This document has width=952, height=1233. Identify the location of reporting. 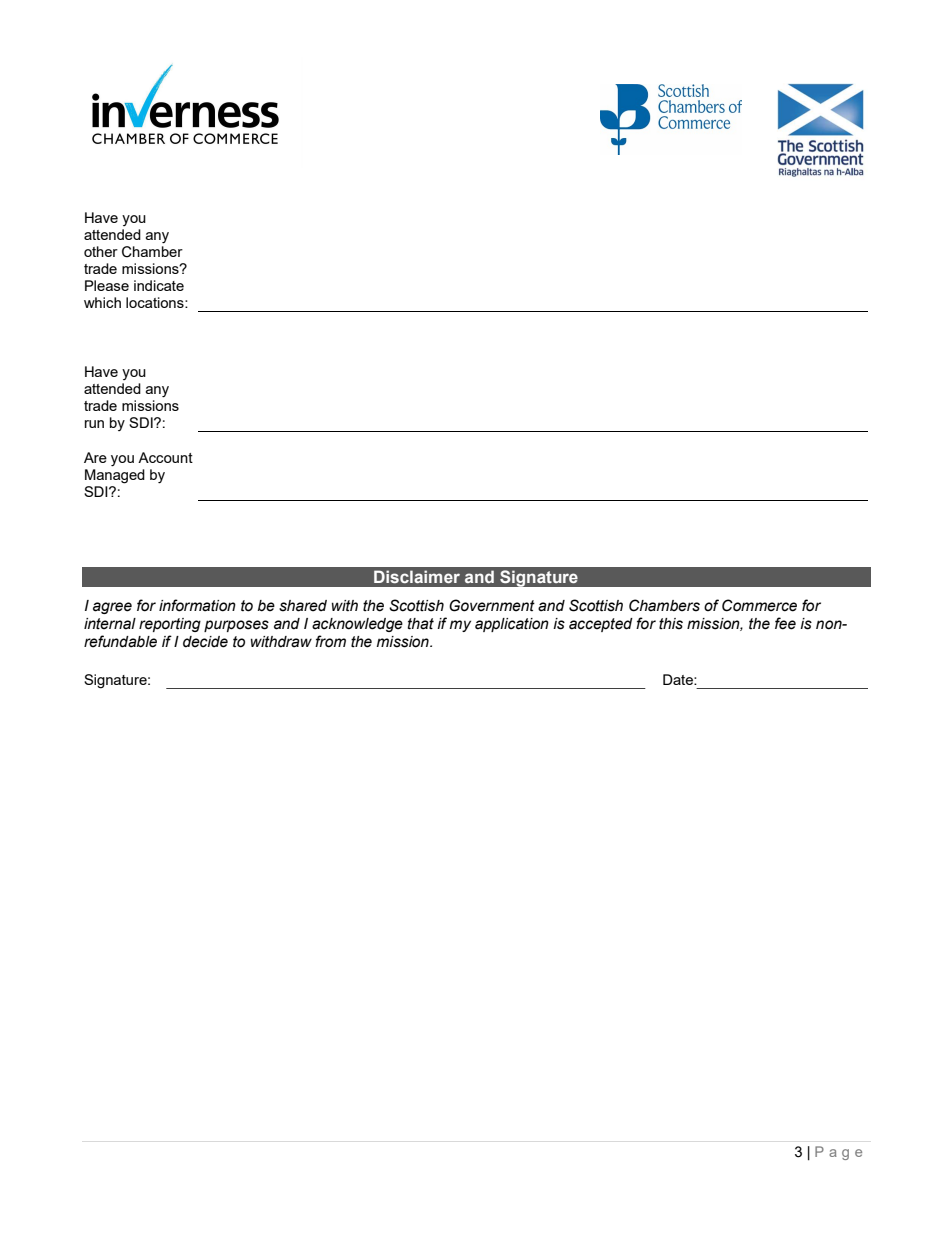
(170, 625).
